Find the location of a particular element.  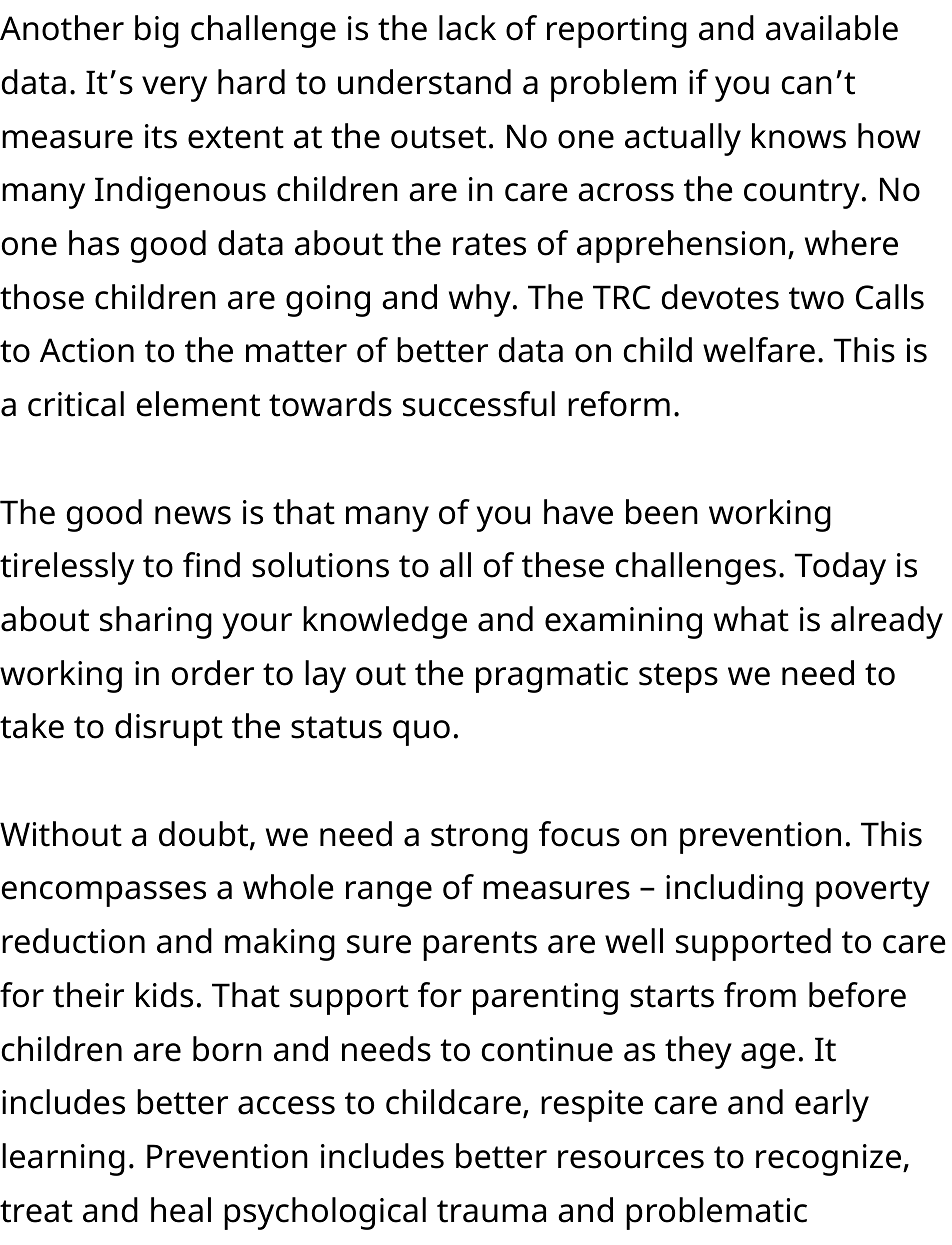

trauma is located at coordinates (491, 1211).
